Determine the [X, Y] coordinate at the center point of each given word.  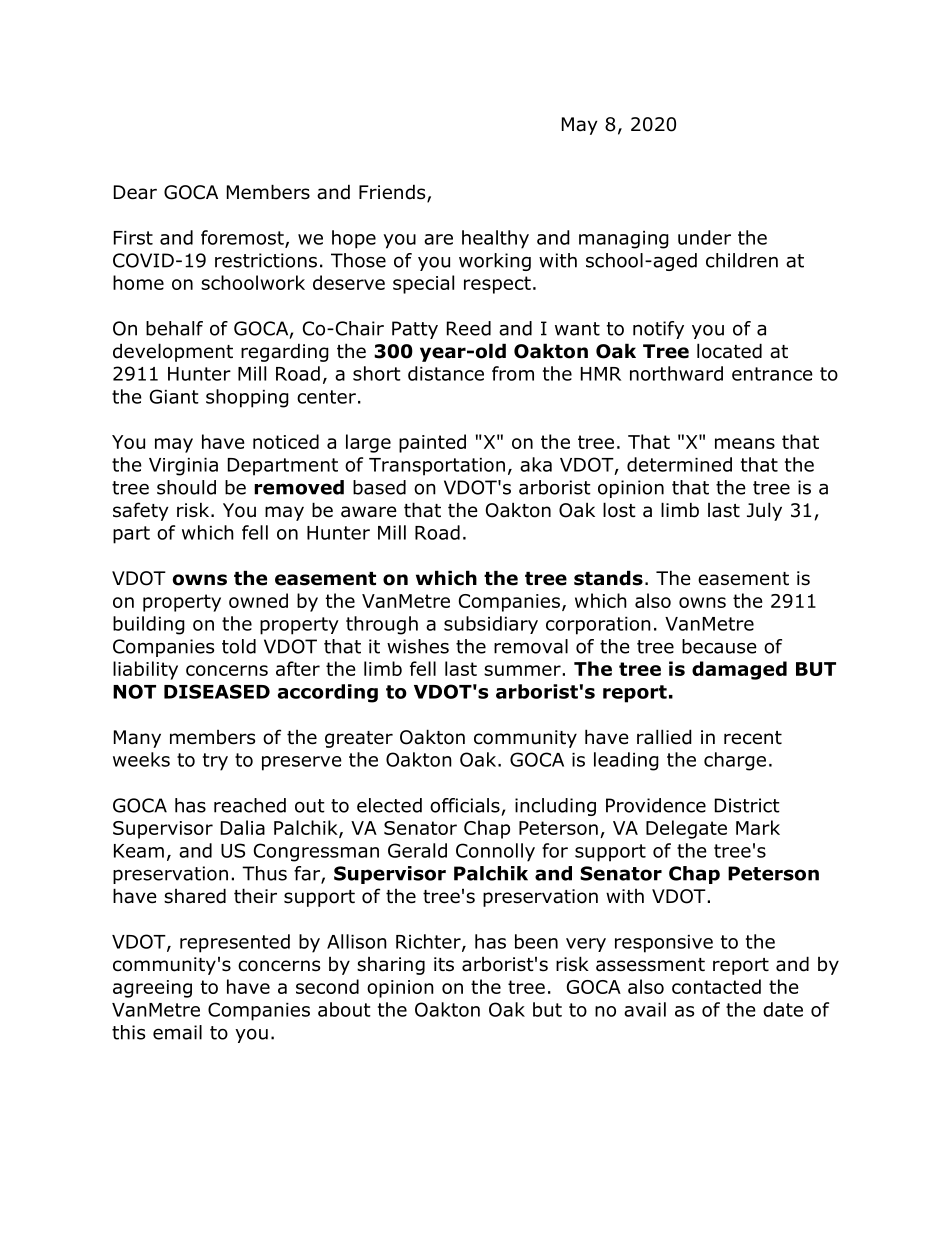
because [719, 646]
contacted [716, 986]
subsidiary [491, 625]
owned [258, 600]
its [444, 964]
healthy [495, 239]
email [177, 1032]
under [704, 237]
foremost [243, 238]
